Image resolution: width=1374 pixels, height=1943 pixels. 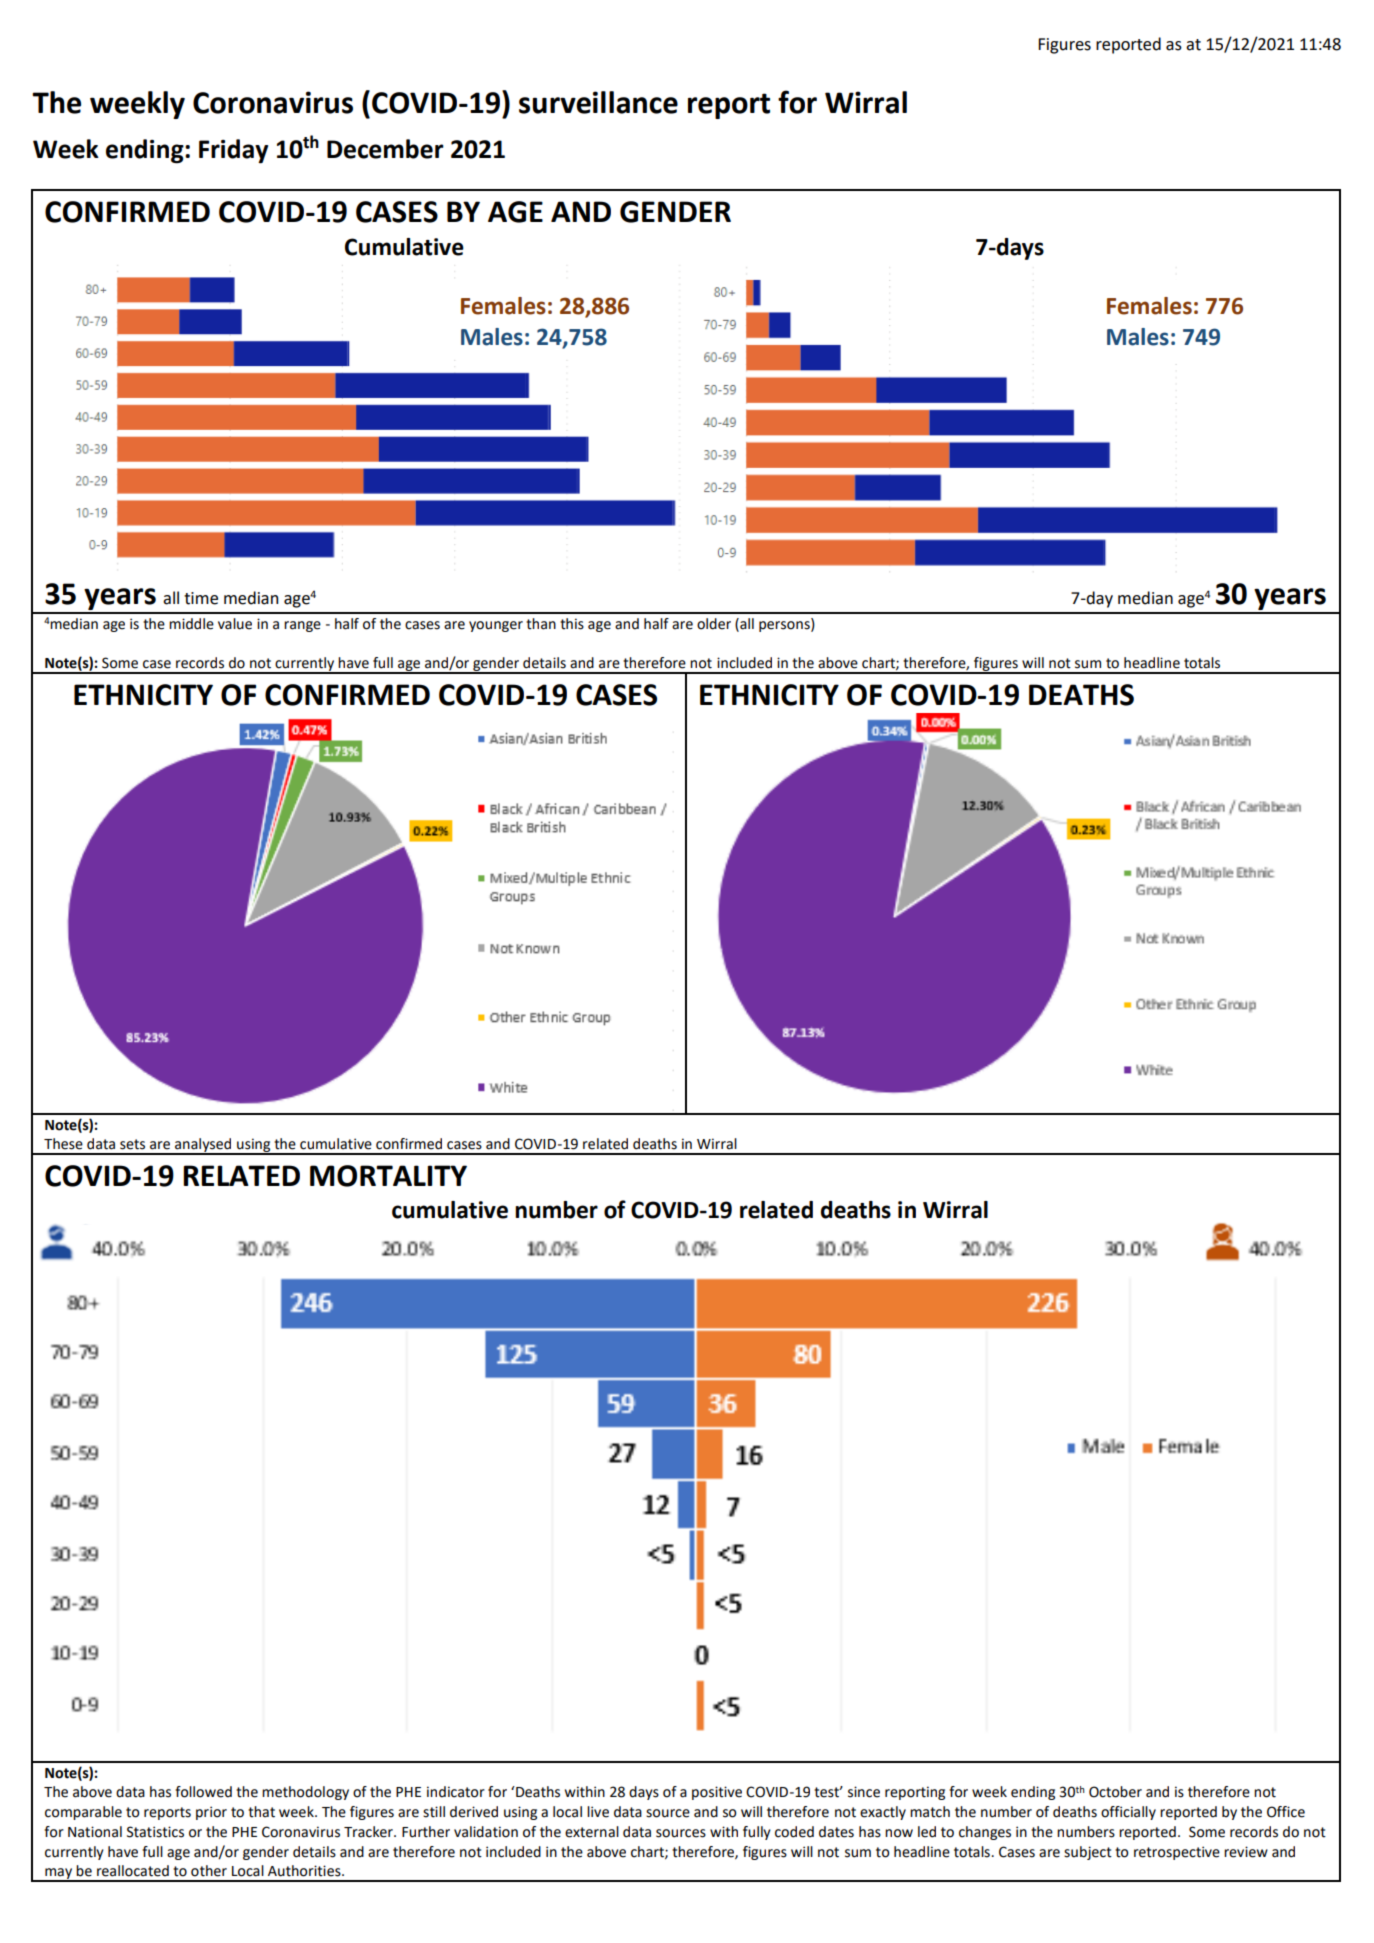 What do you see at coordinates (1128, 1813) in the screenshot?
I see `officially` at bounding box center [1128, 1813].
